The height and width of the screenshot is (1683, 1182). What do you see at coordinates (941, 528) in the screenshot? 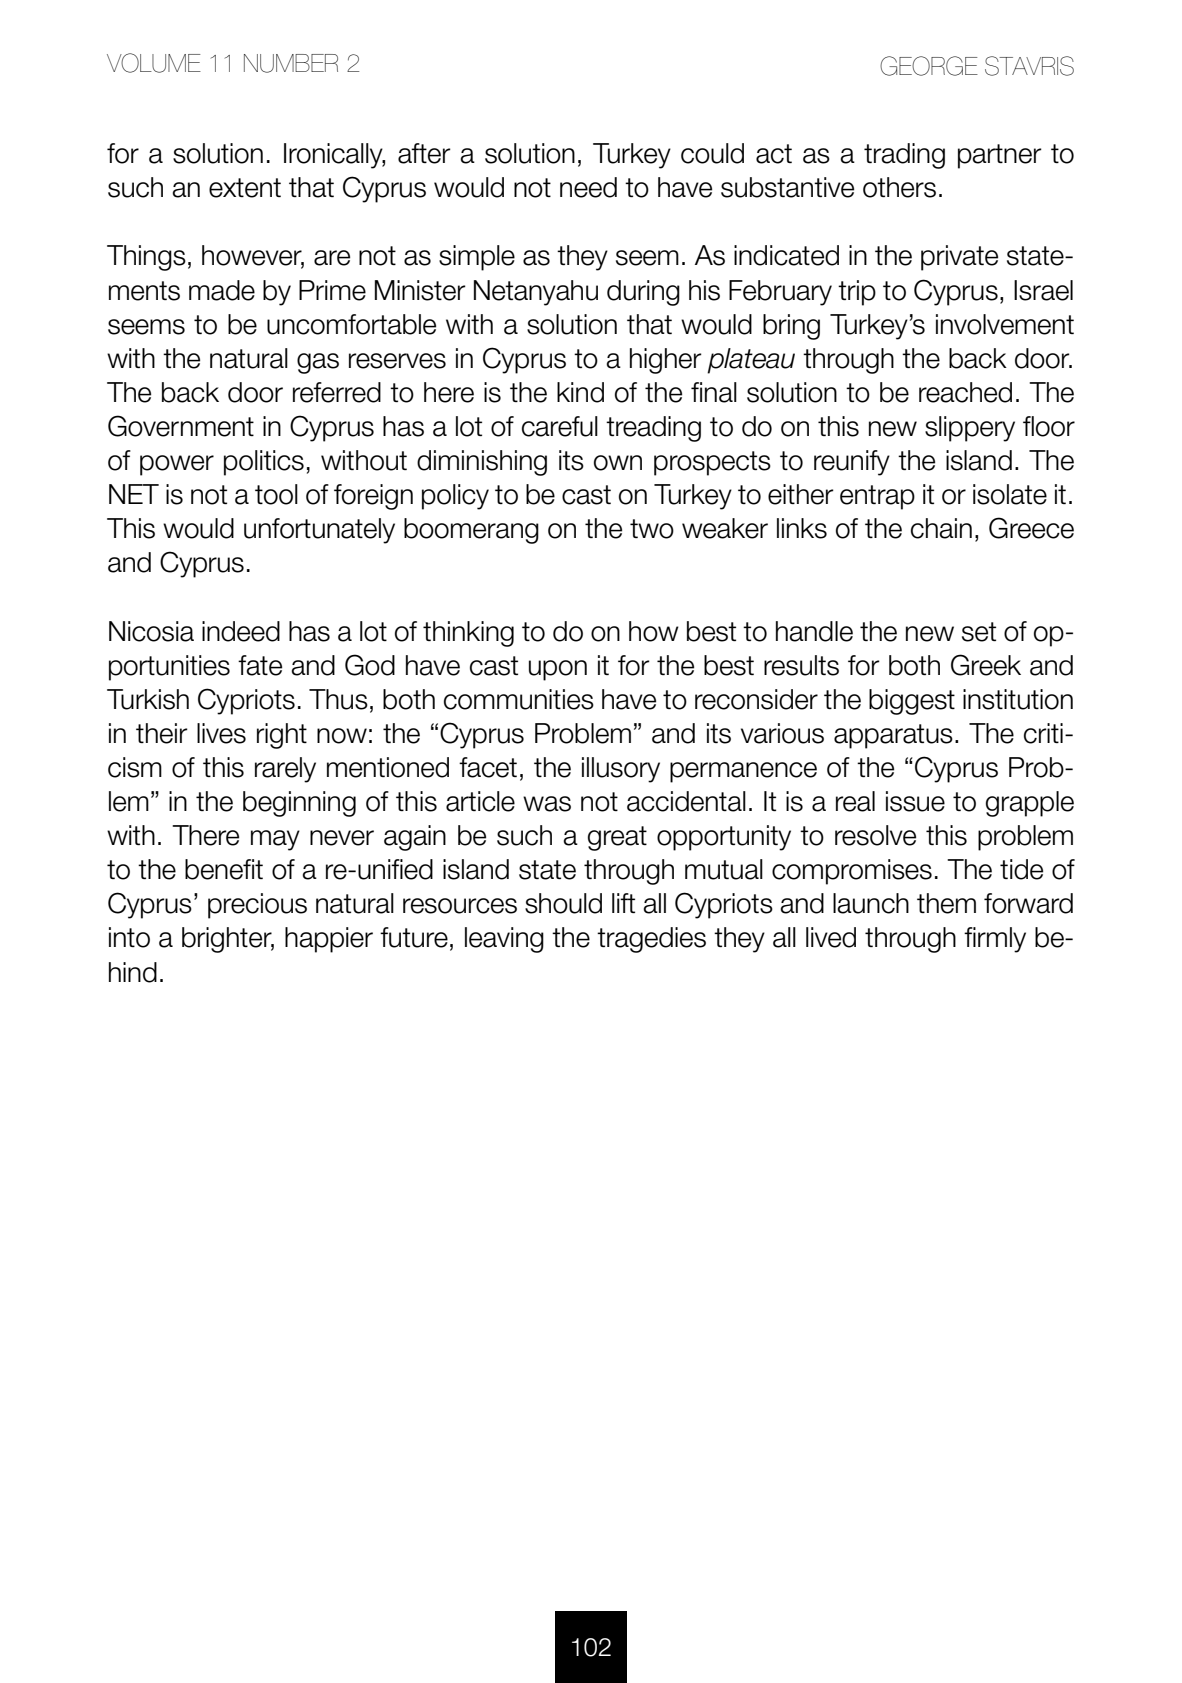
I see `chain` at bounding box center [941, 528].
